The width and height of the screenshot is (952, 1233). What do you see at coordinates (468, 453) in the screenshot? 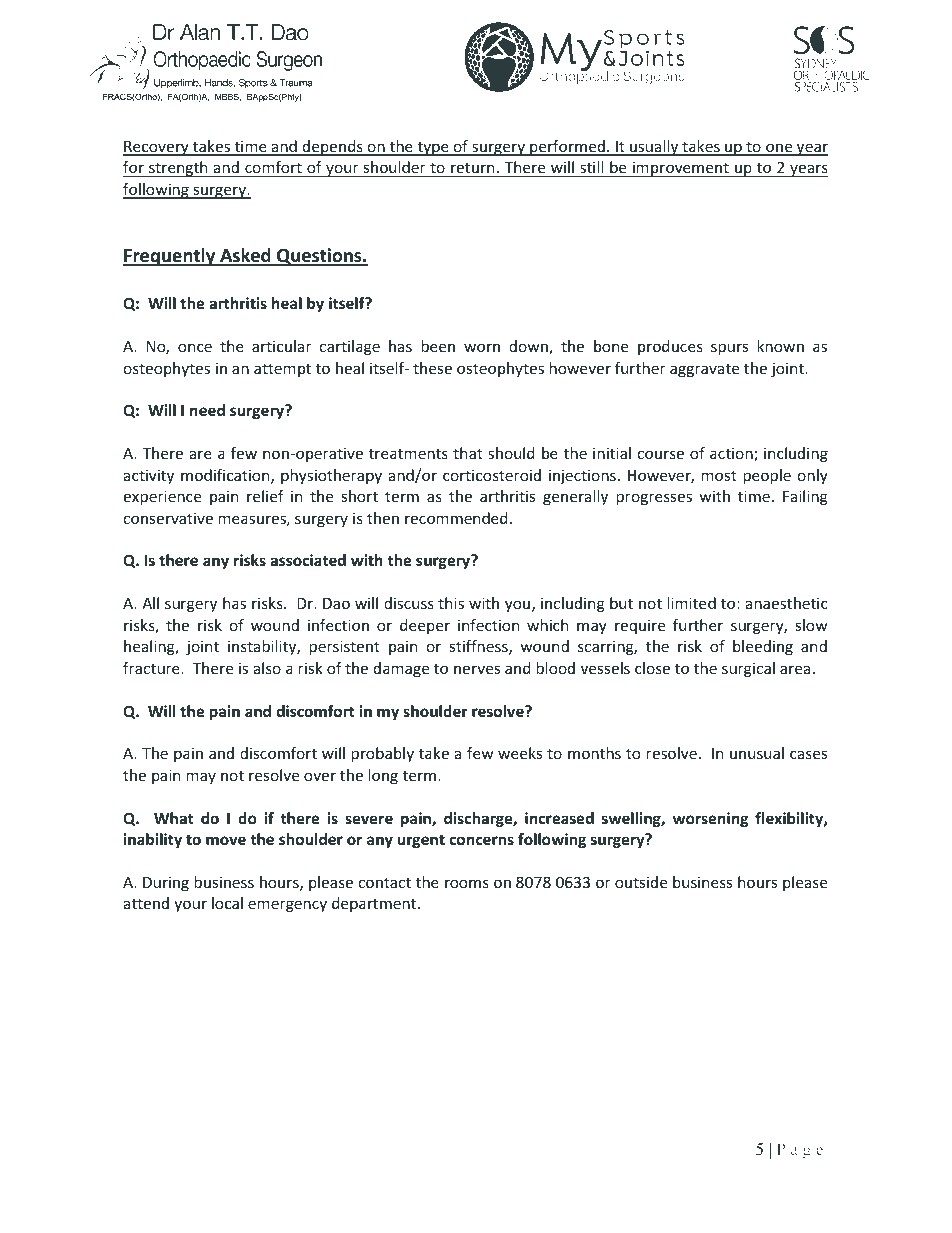
I see `that` at bounding box center [468, 453].
